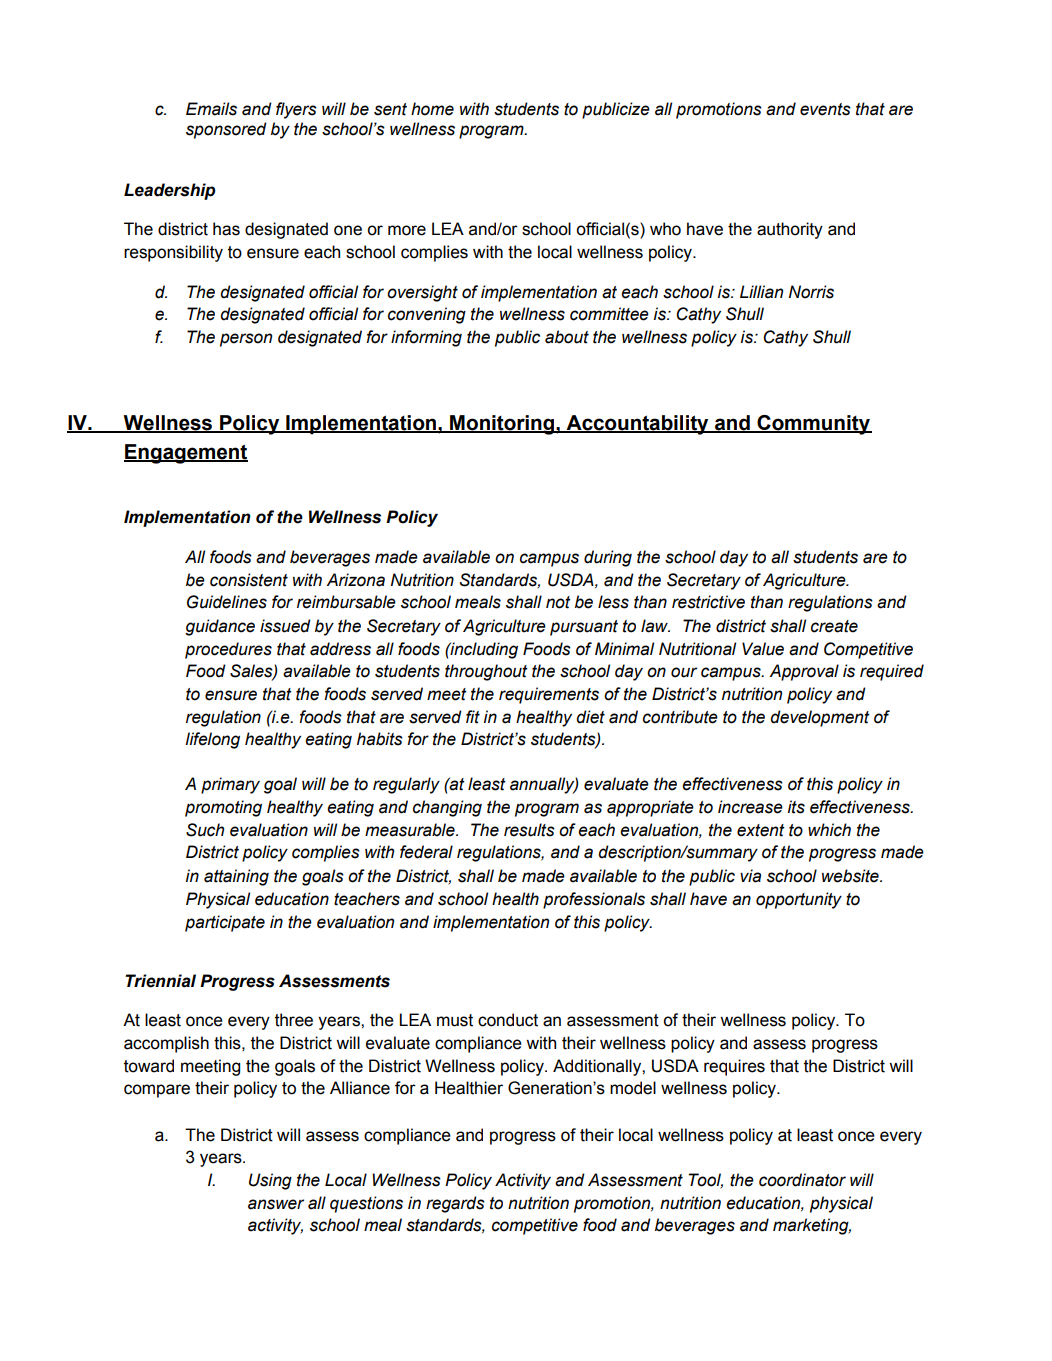 This image has height=1361, width=1052. Describe the element at coordinates (802, 1180) in the image. I see `coordinator` at that location.
